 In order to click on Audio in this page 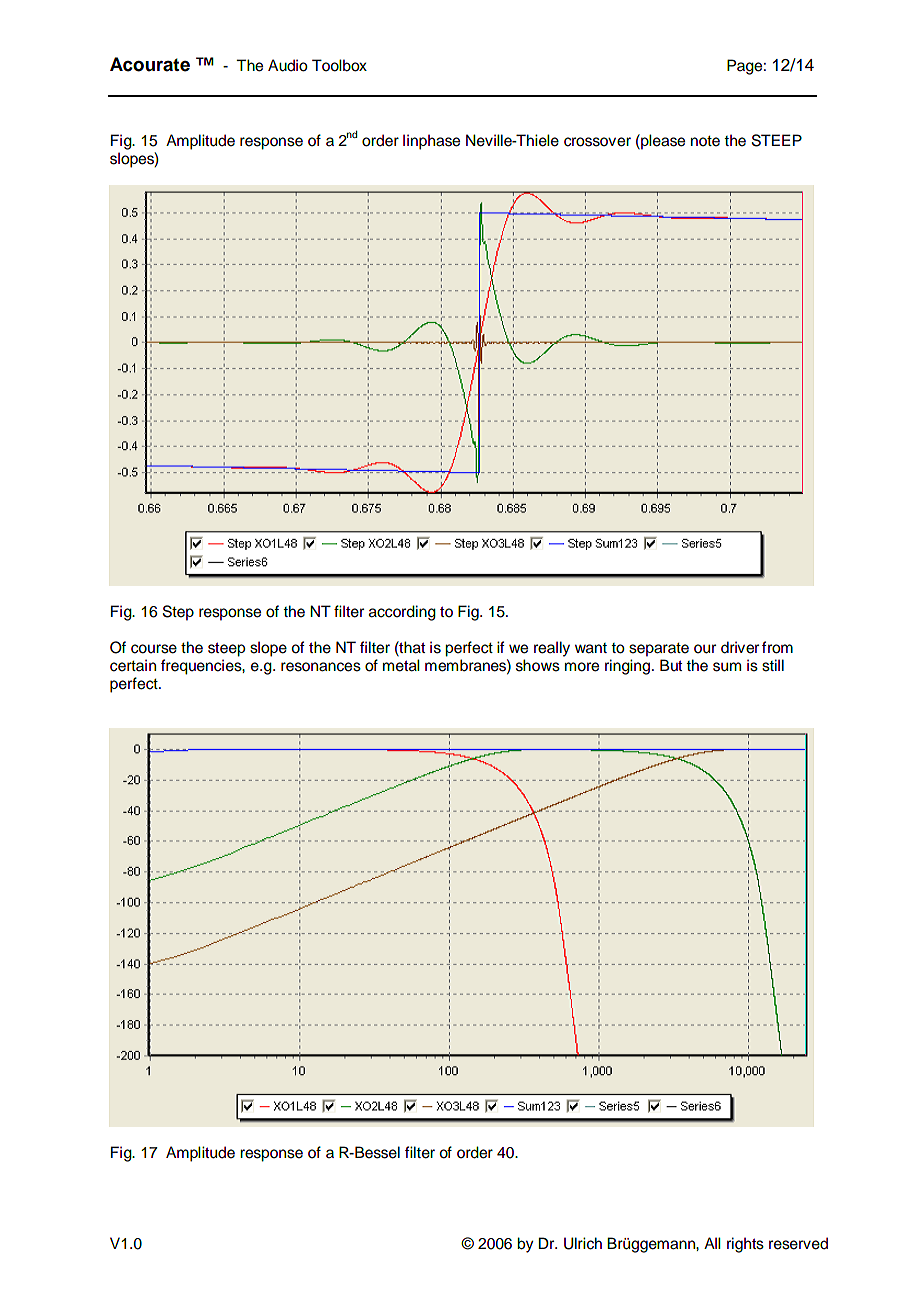, I will do `click(288, 65)`.
